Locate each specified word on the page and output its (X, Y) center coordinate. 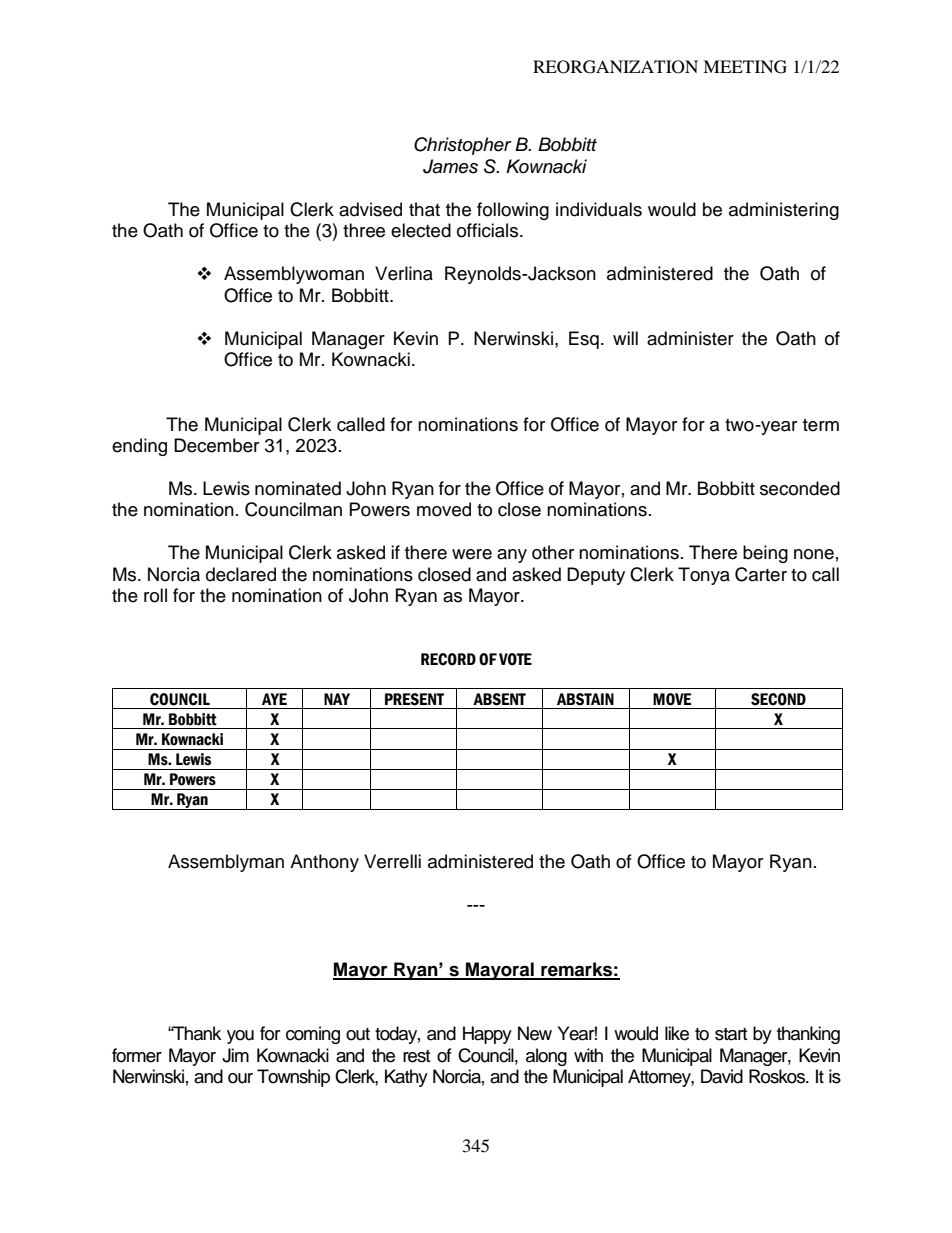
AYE (274, 699)
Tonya (704, 576)
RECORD (448, 659)
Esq (584, 340)
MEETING (745, 67)
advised (370, 209)
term (821, 425)
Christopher (463, 146)
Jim (235, 1055)
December (216, 445)
